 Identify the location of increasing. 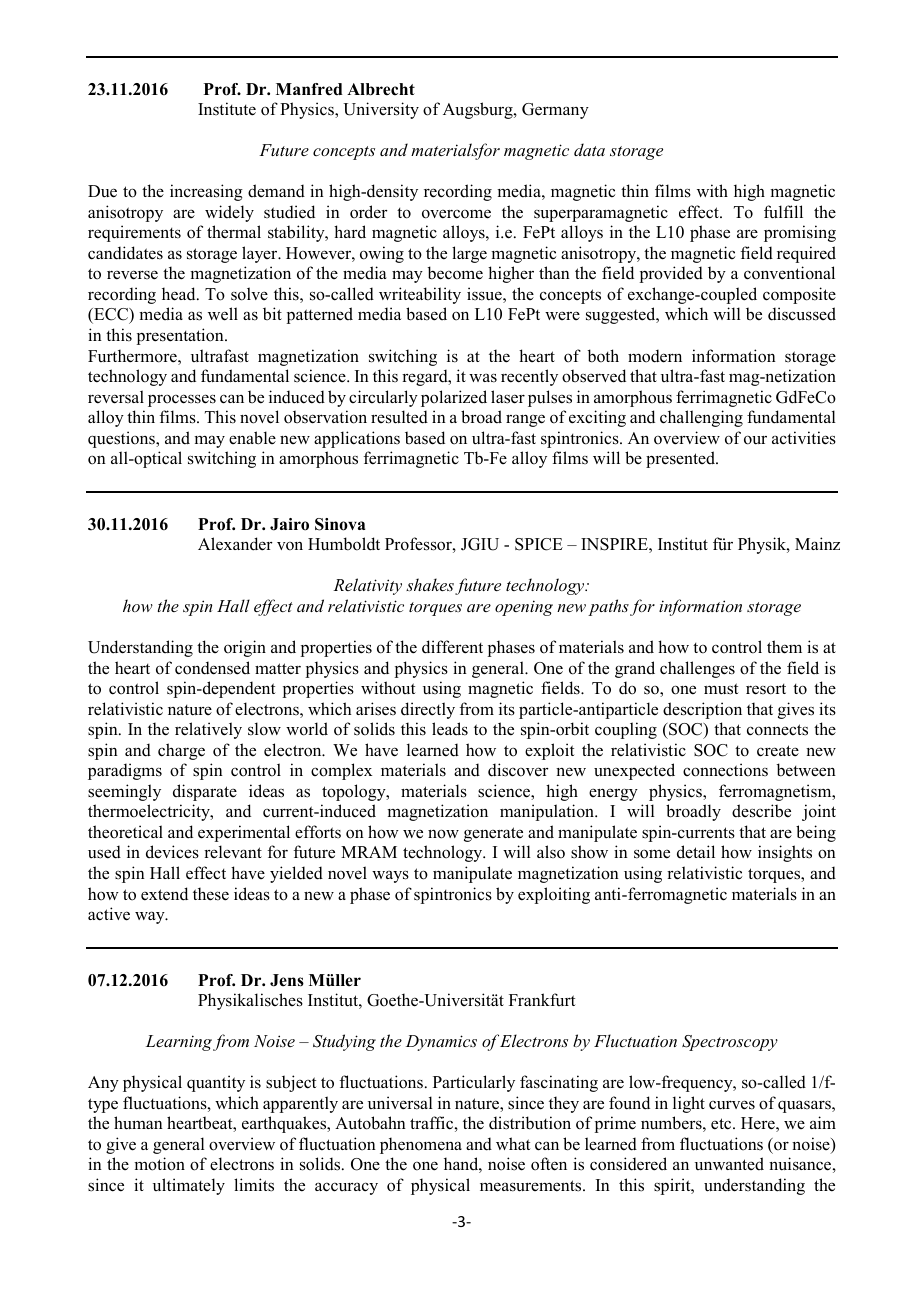
(206, 192).
